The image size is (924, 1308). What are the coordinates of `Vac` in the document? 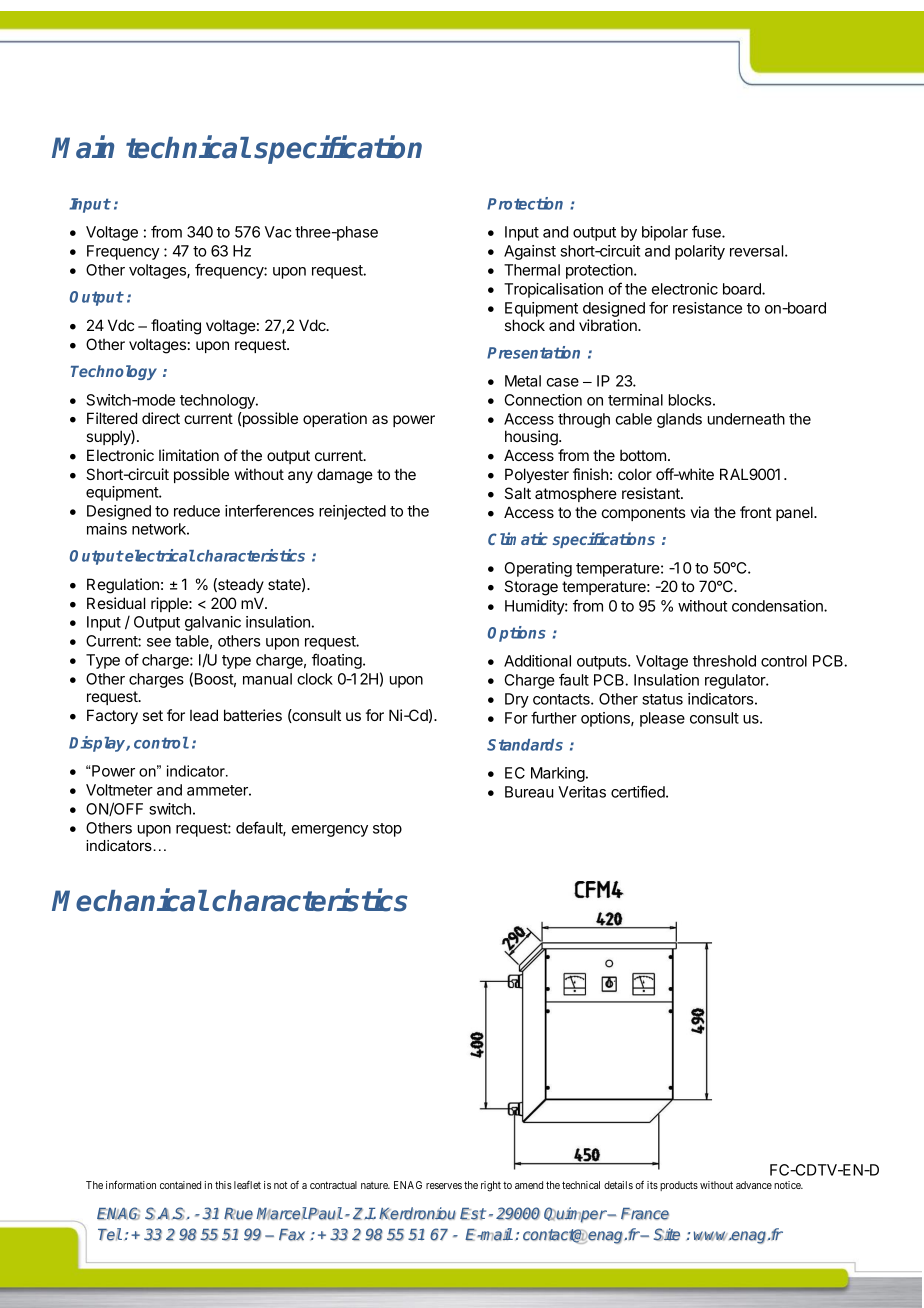 It's located at (278, 232).
